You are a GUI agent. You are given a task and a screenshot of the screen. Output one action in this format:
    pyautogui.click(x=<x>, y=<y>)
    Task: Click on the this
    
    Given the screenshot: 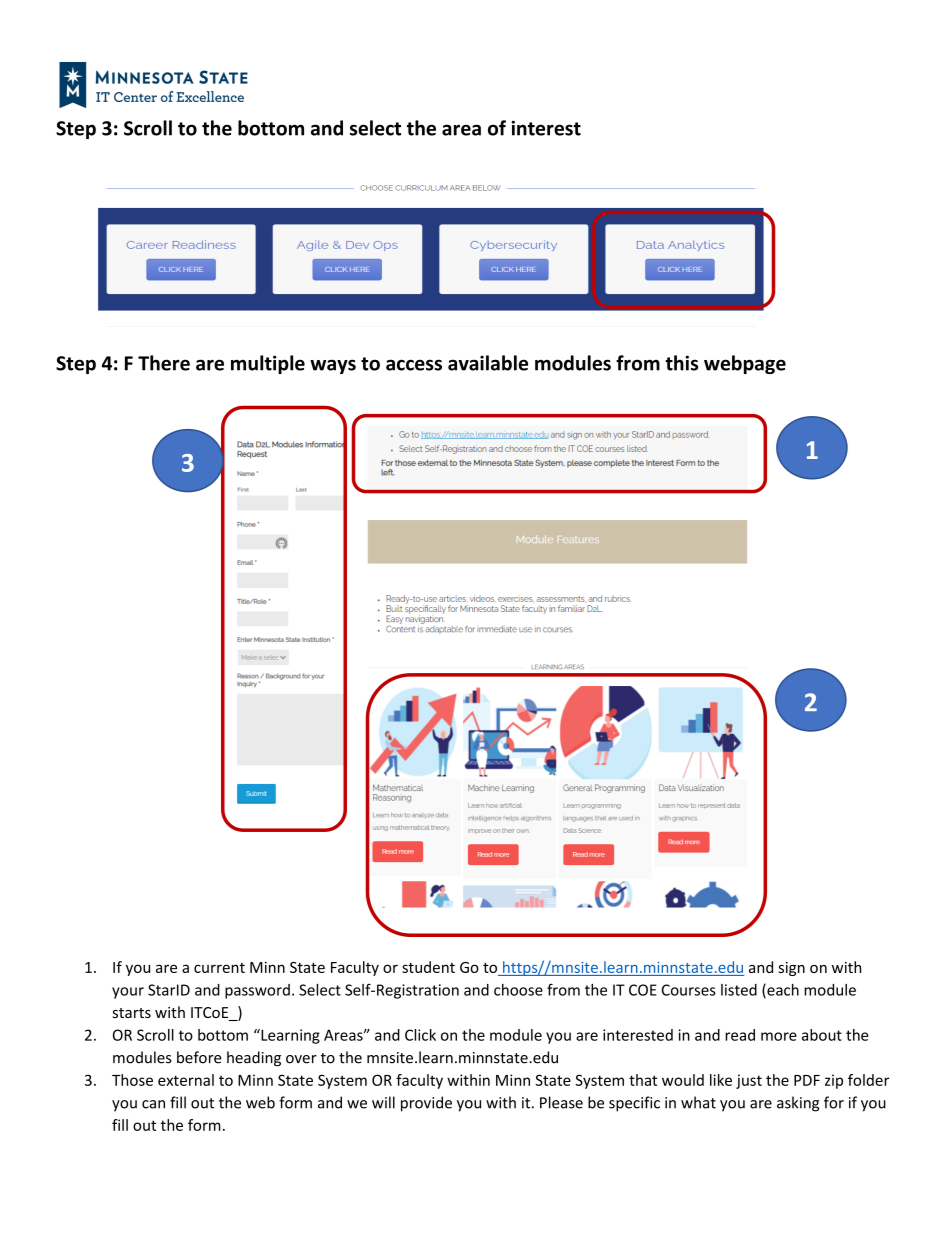 What is the action you would take?
    pyautogui.click(x=681, y=363)
